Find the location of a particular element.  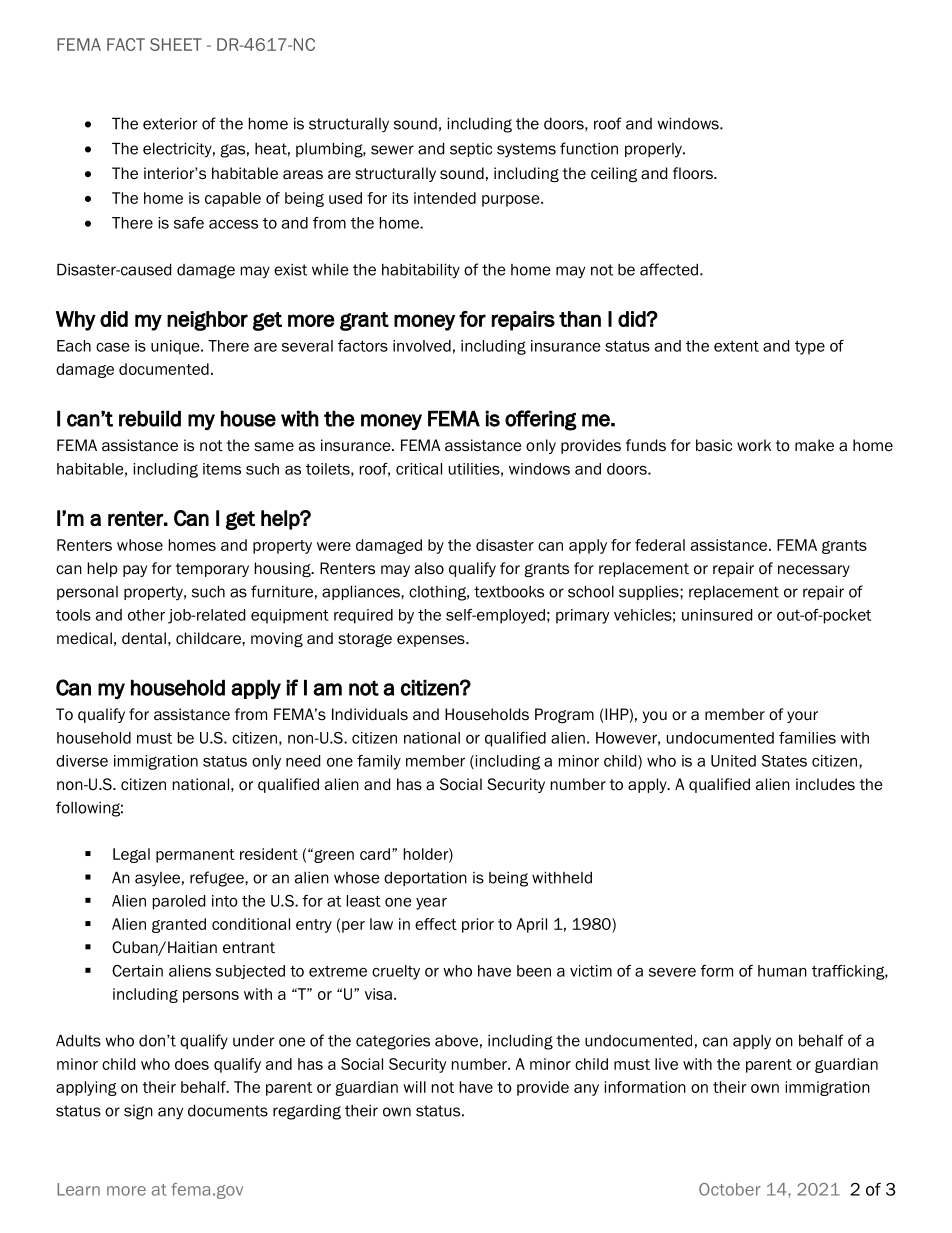

extent is located at coordinates (736, 346).
